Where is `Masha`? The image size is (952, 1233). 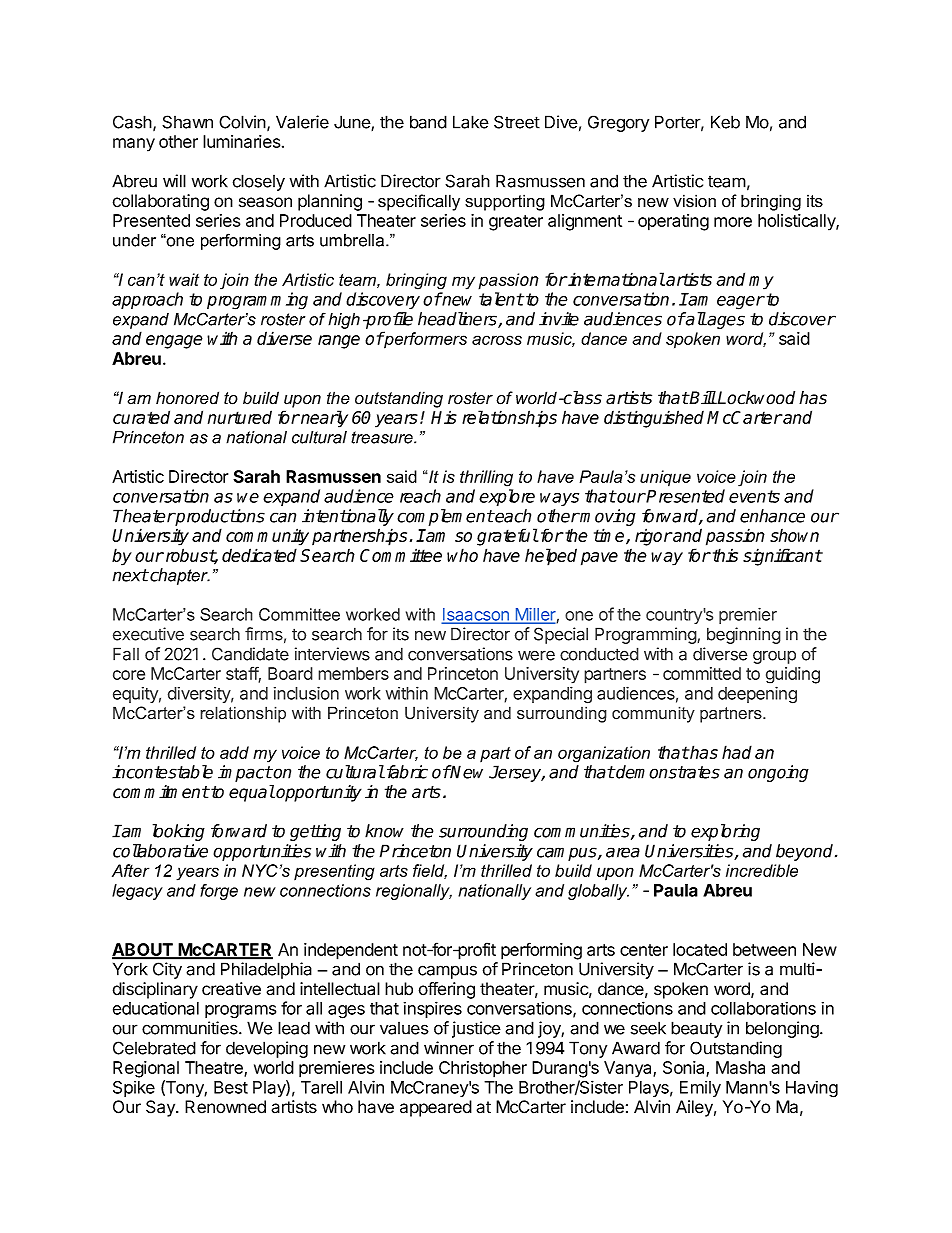 Masha is located at coordinates (740, 1067).
